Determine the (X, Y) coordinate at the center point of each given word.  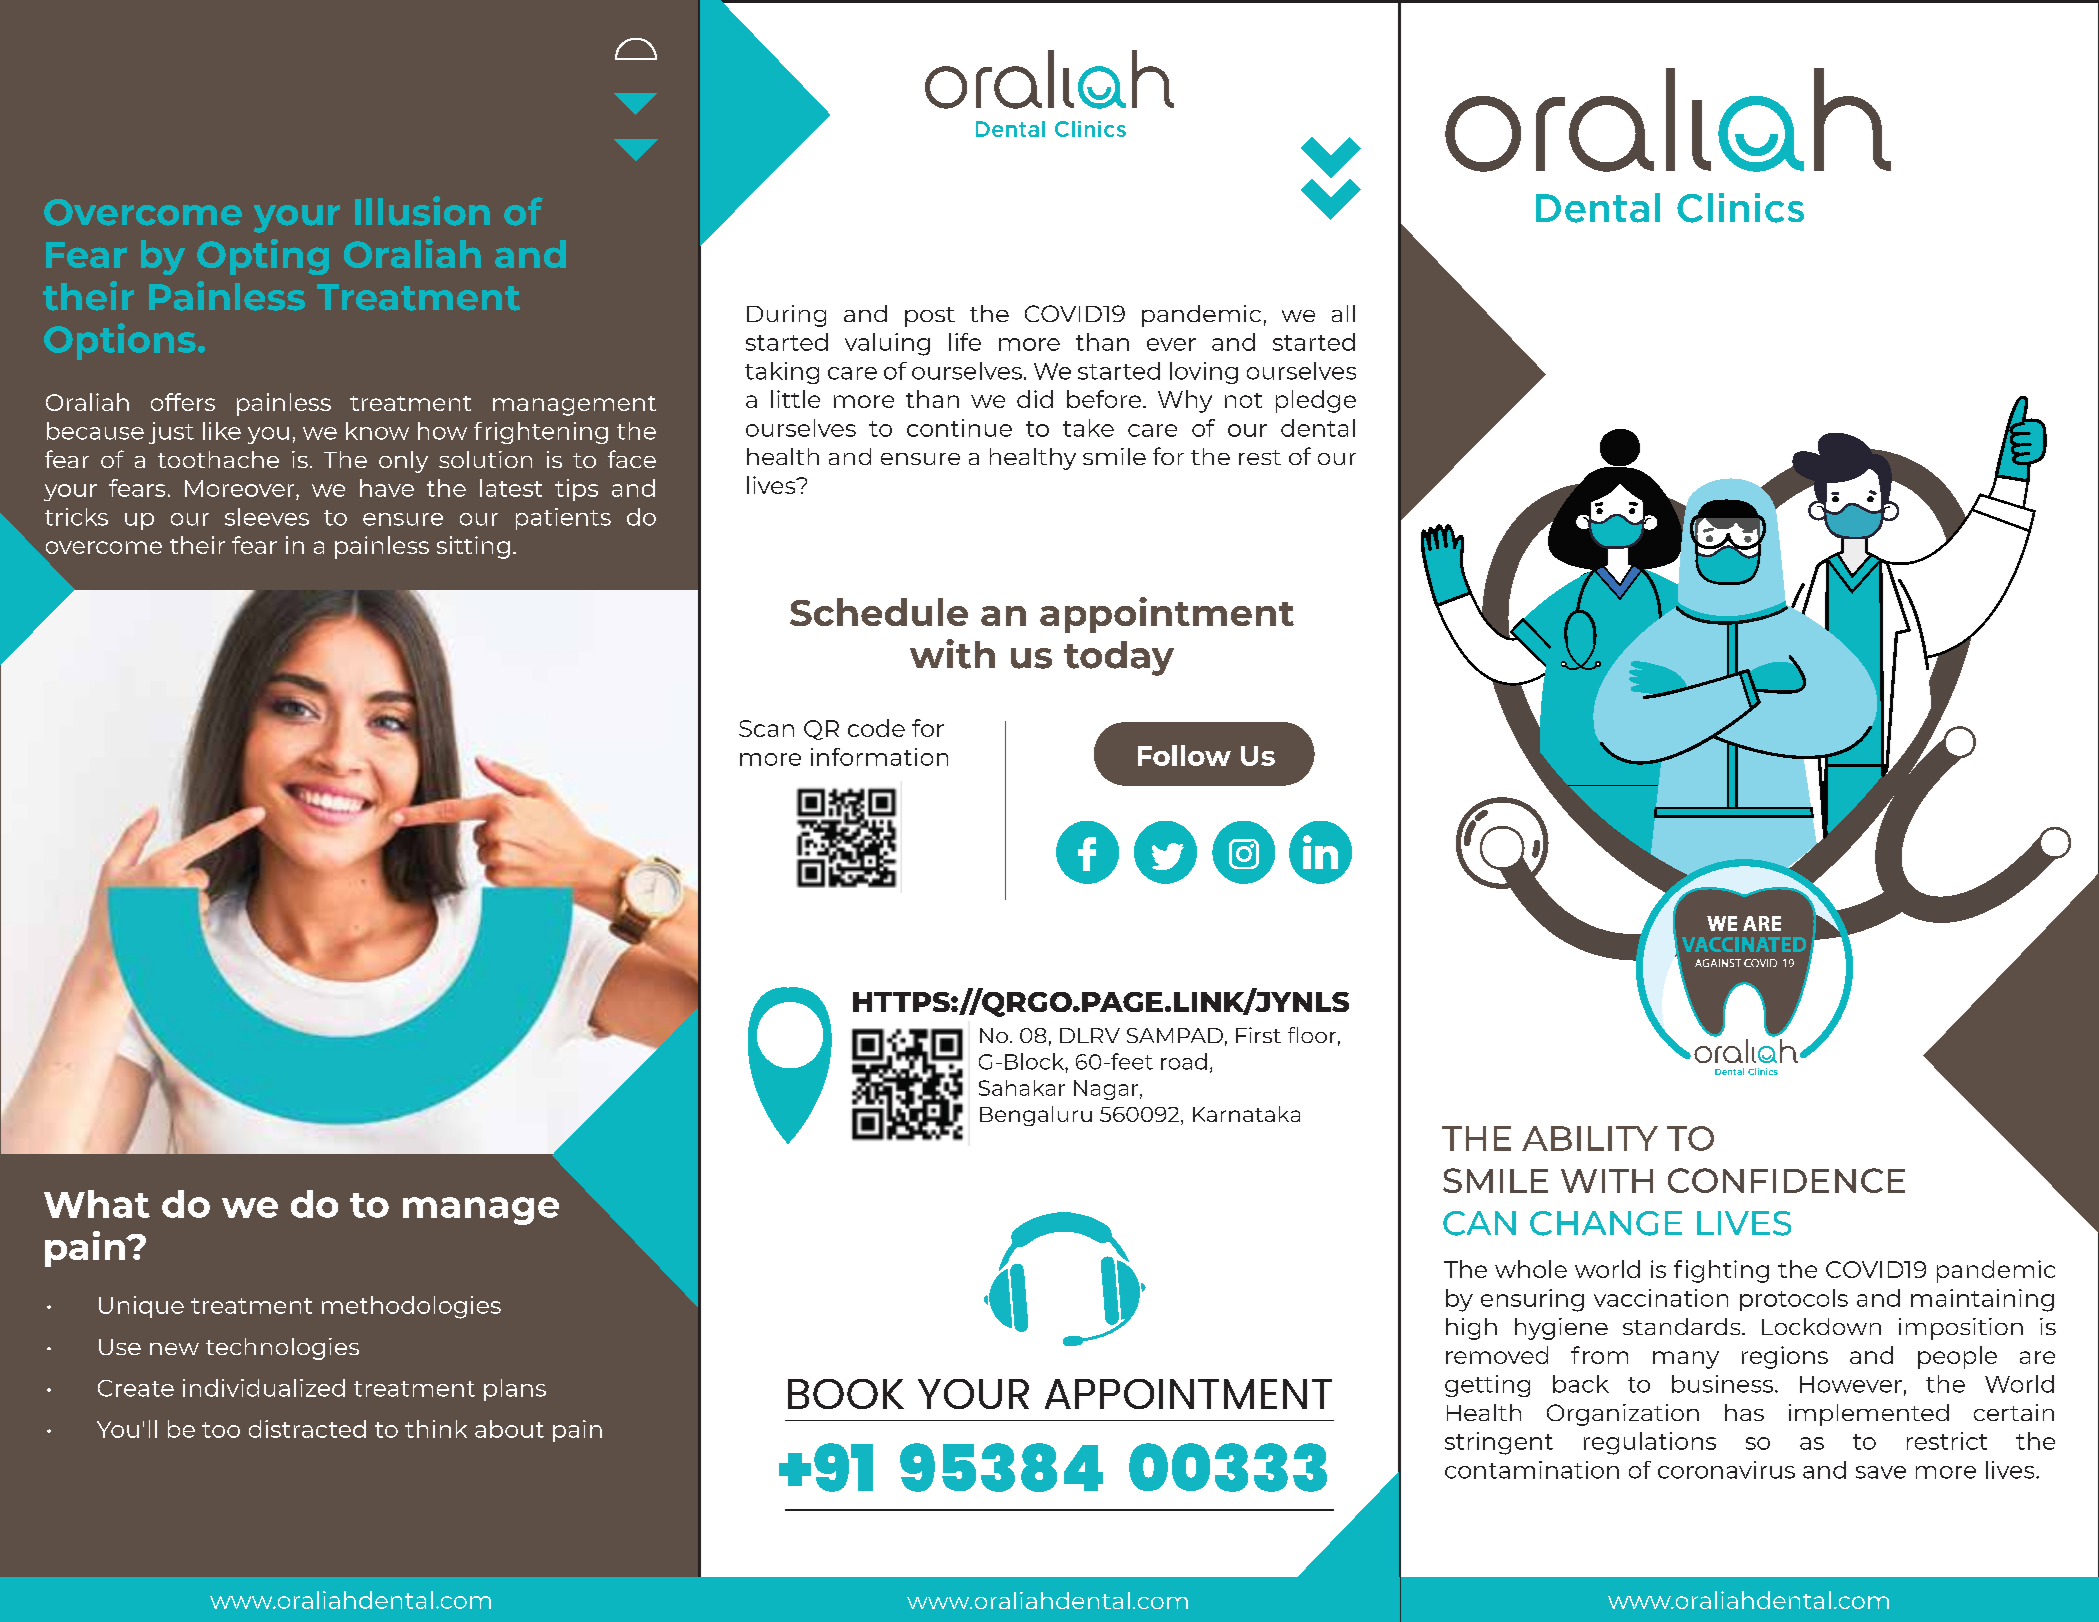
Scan (766, 728)
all (1343, 313)
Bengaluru (1036, 1116)
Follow (1184, 755)
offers (183, 402)
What (97, 1204)
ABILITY (1590, 1138)
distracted (307, 1429)
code (876, 728)
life (965, 342)
